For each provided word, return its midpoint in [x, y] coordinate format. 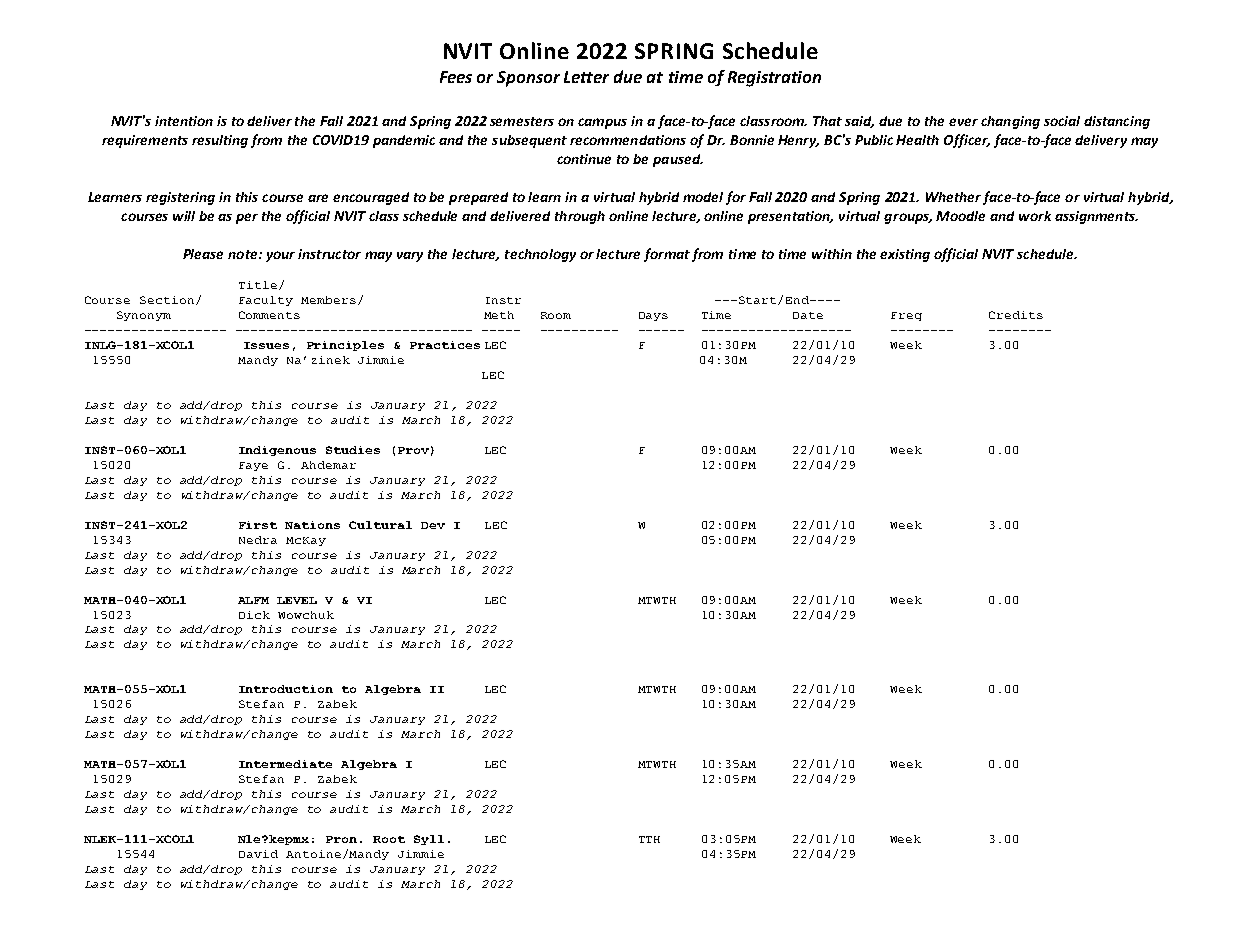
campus [602, 123]
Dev [433, 525]
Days [653, 316]
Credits [1016, 315]
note [244, 254]
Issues [266, 345]
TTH [649, 839]
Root [389, 839]
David [258, 854]
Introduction [286, 689]
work [1035, 216]
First [258, 525]
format [667, 255]
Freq [906, 316]
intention [184, 121]
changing [1010, 122]
